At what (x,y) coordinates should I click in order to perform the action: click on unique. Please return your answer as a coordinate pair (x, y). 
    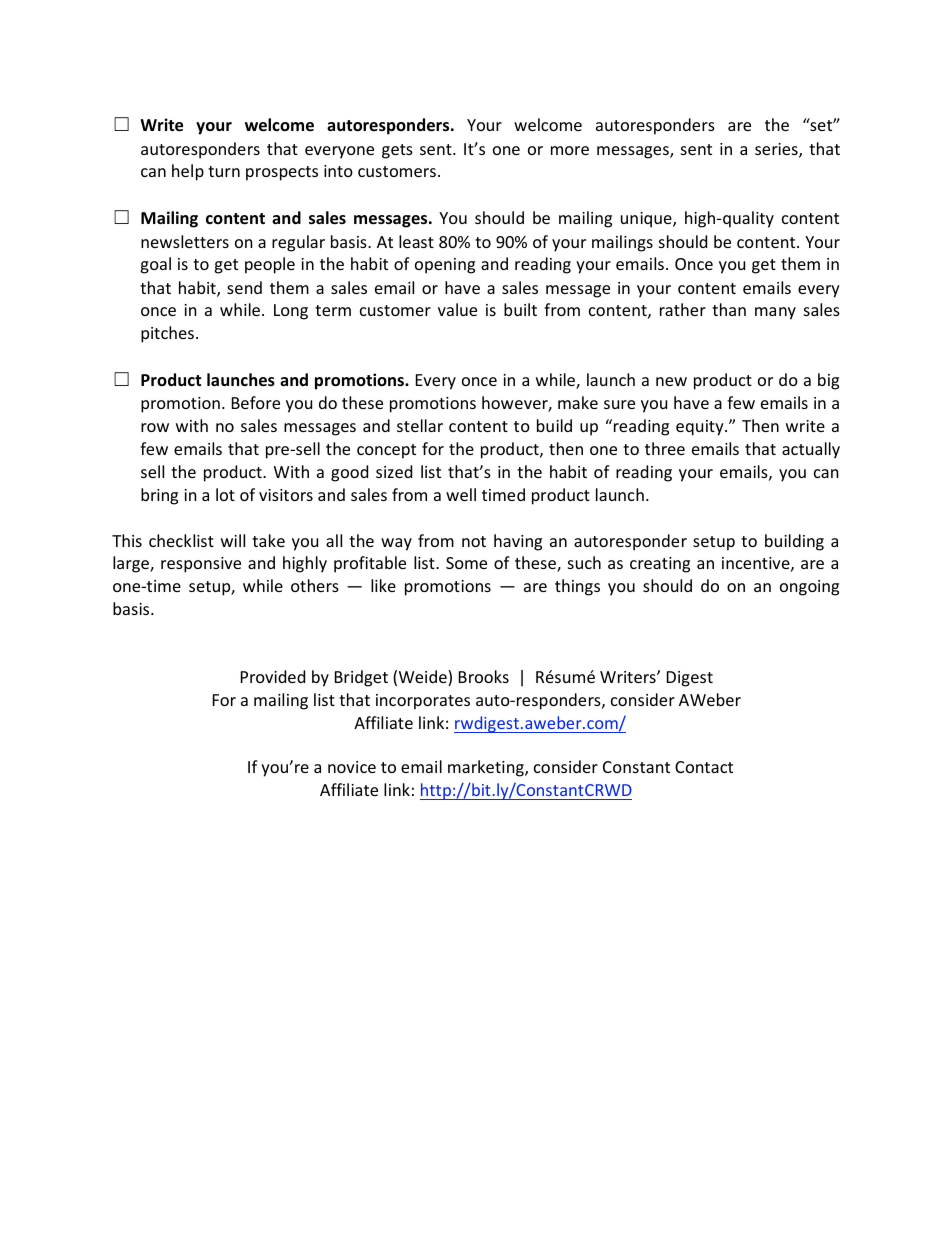
    Looking at the image, I should click on (647, 220).
